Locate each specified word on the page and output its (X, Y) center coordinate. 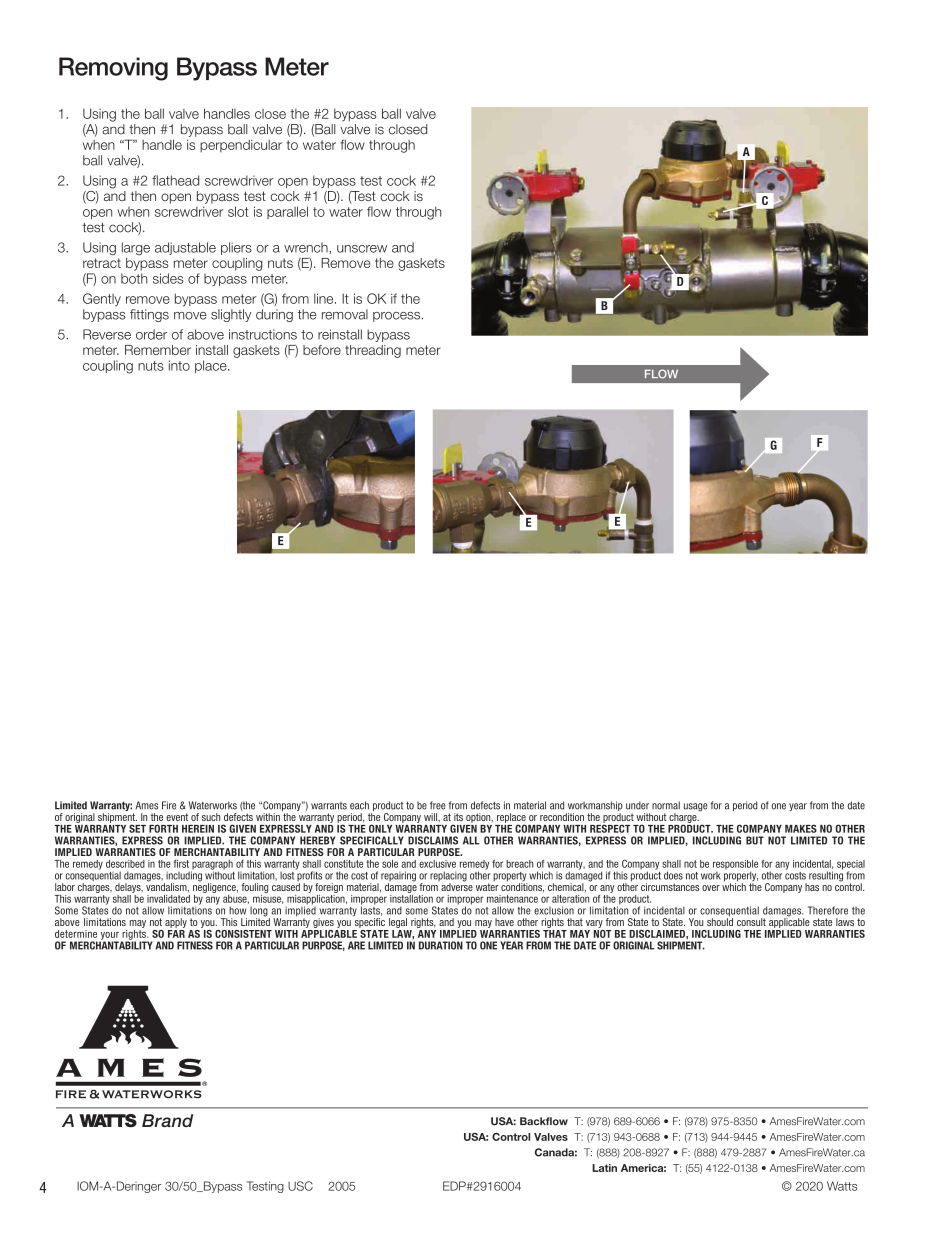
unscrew (362, 249)
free (438, 805)
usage (696, 807)
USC (300, 1186)
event (177, 817)
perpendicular (241, 146)
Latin (604, 1168)
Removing (113, 69)
